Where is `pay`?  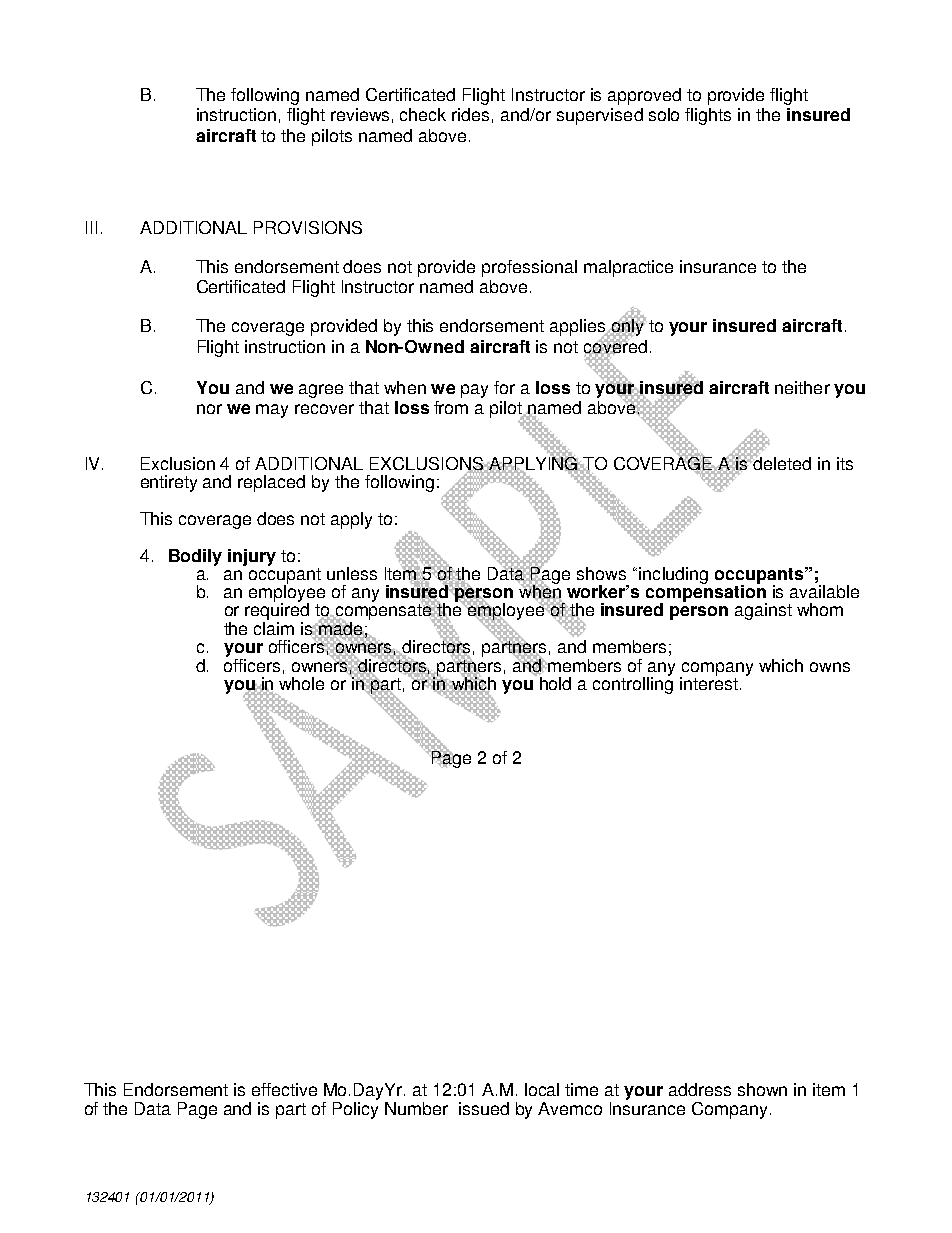
pay is located at coordinates (474, 391).
